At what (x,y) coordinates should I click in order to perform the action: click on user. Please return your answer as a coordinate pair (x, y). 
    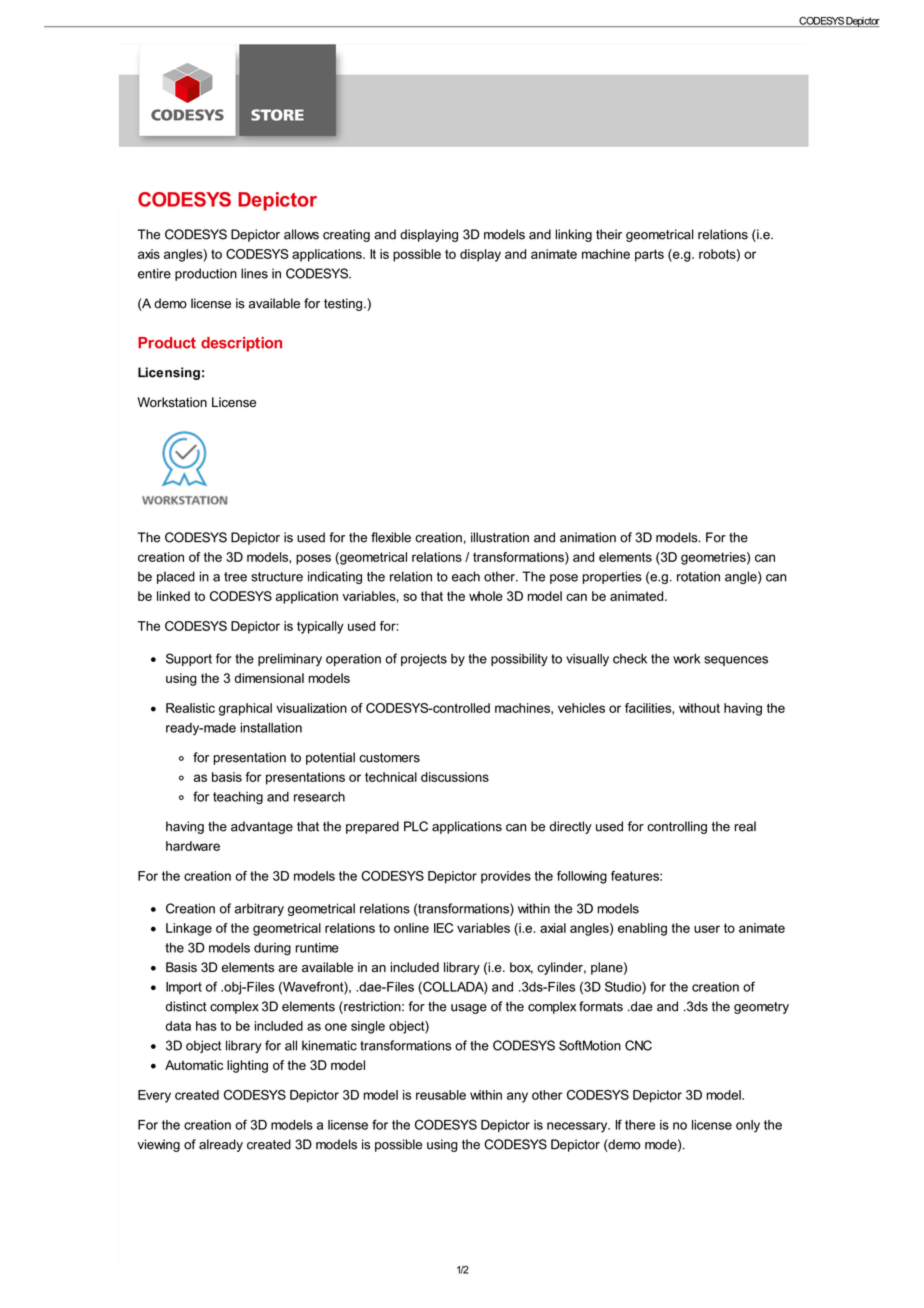
    Looking at the image, I should click on (707, 929).
